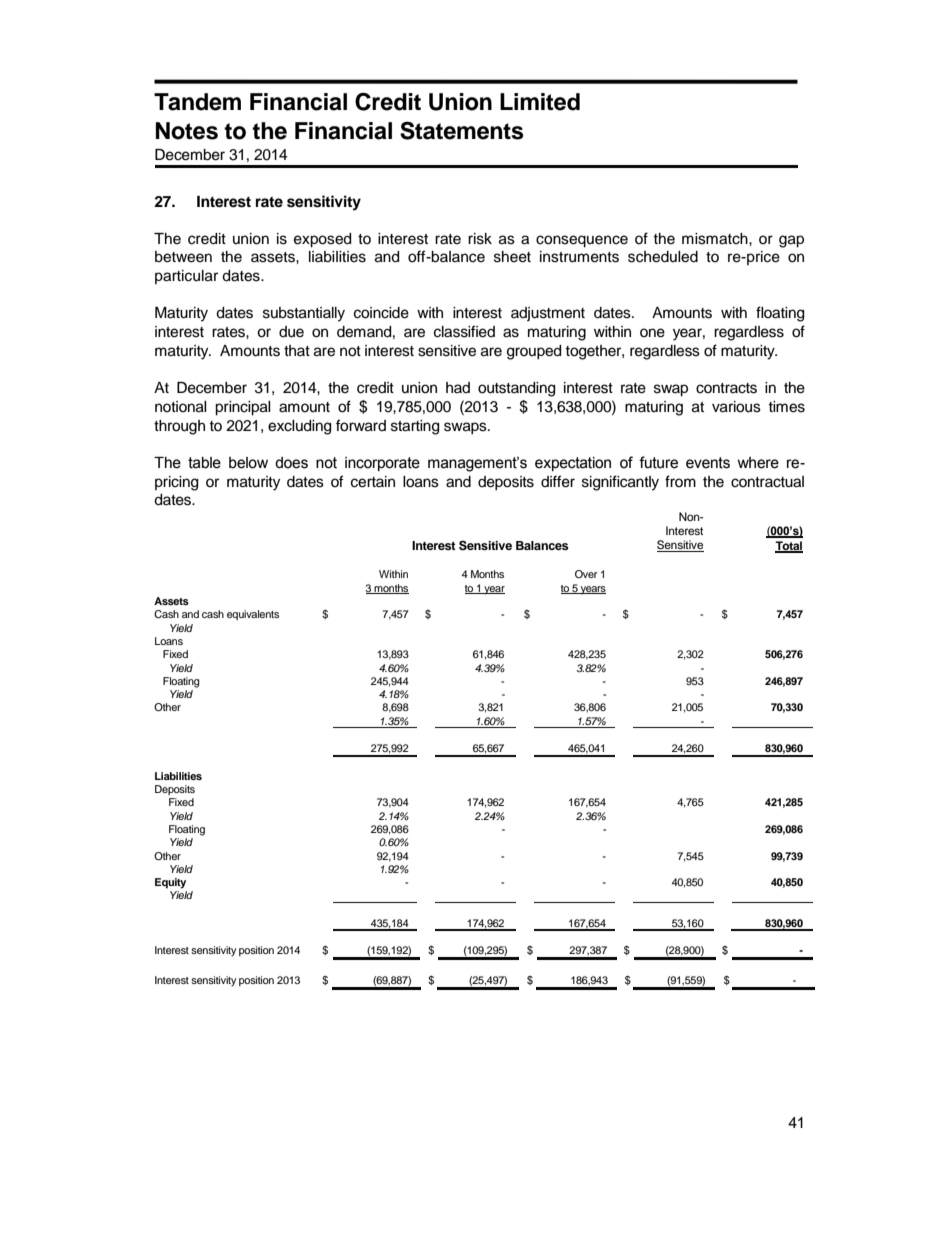 This screenshot has width=952, height=1233. What do you see at coordinates (253, 615) in the screenshot?
I see `equivalents` at bounding box center [253, 615].
